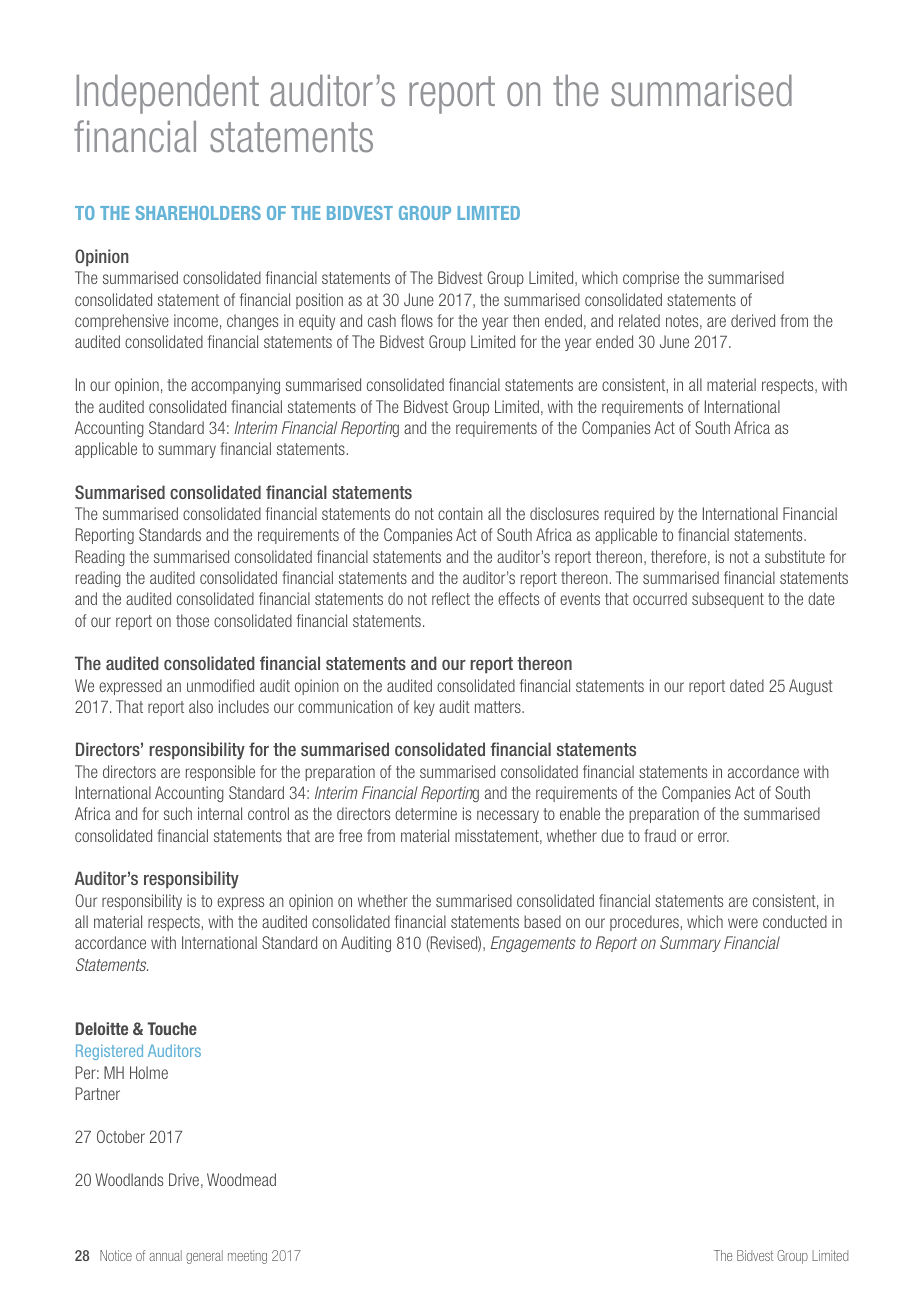 The width and height of the screenshot is (924, 1311). What do you see at coordinates (178, 813) in the screenshot?
I see `such` at bounding box center [178, 813].
